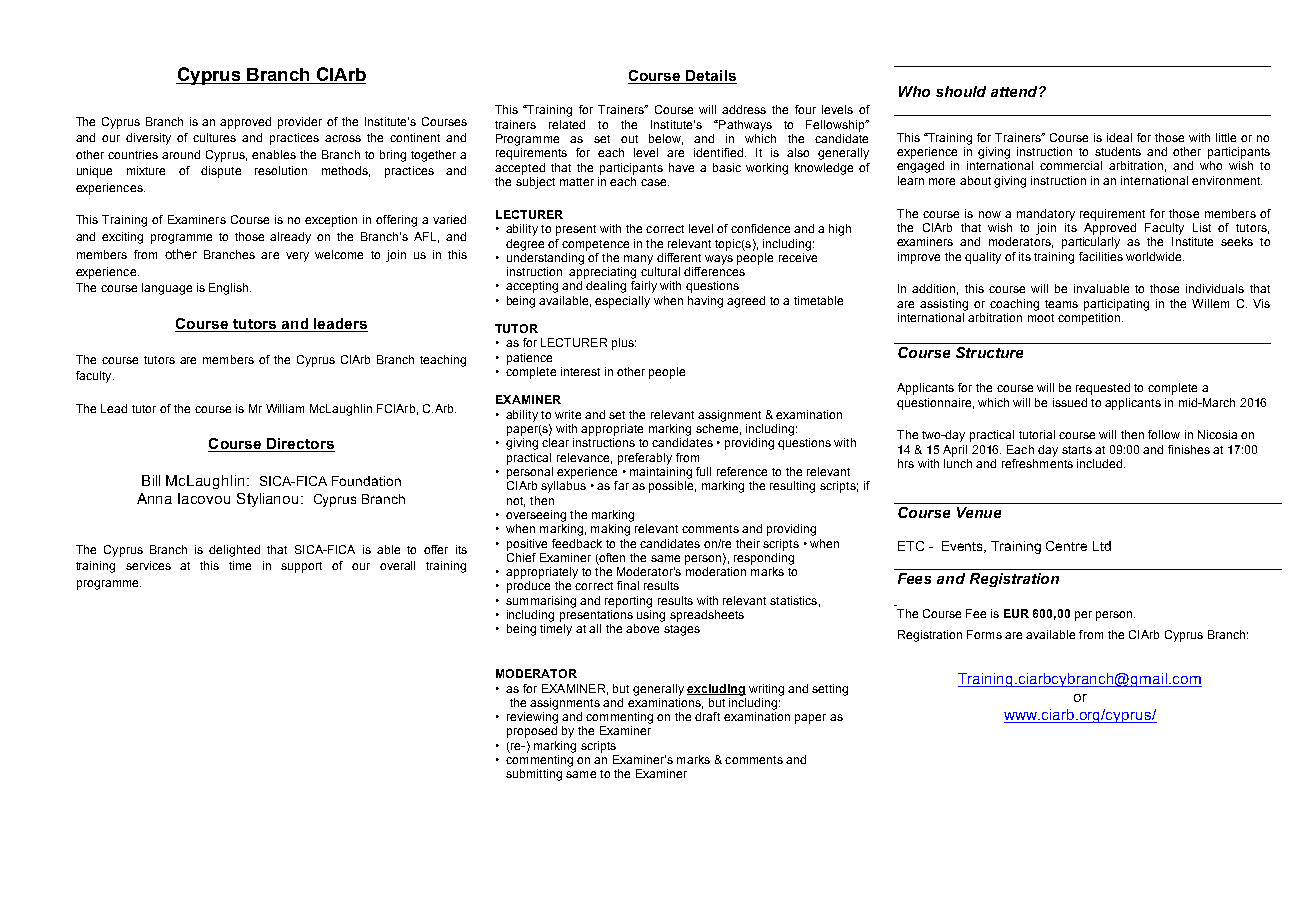 The height and width of the screenshot is (924, 1308). Describe the element at coordinates (1016, 613) in the screenshot. I see `EUR` at that location.
